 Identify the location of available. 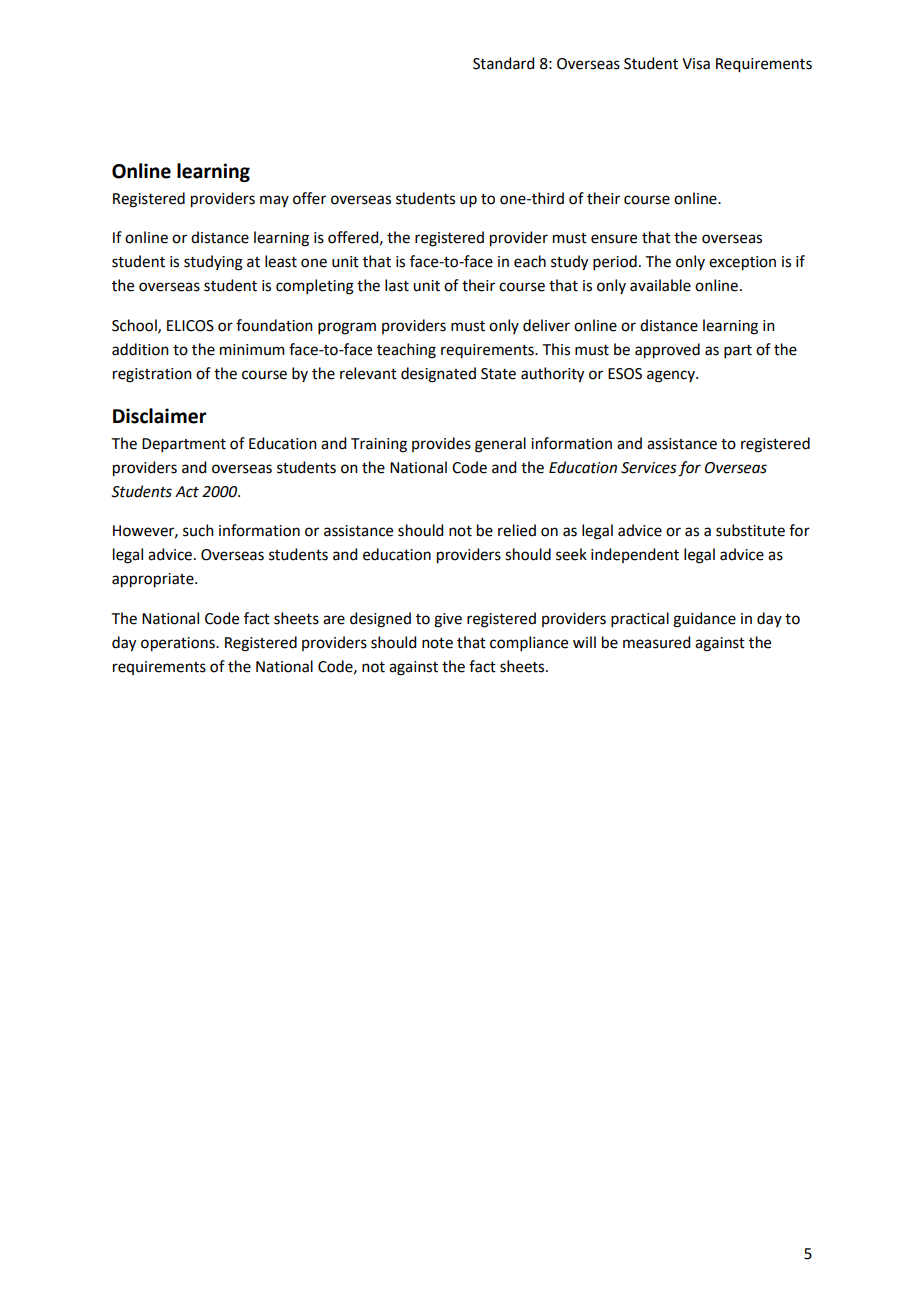
(660, 285).
